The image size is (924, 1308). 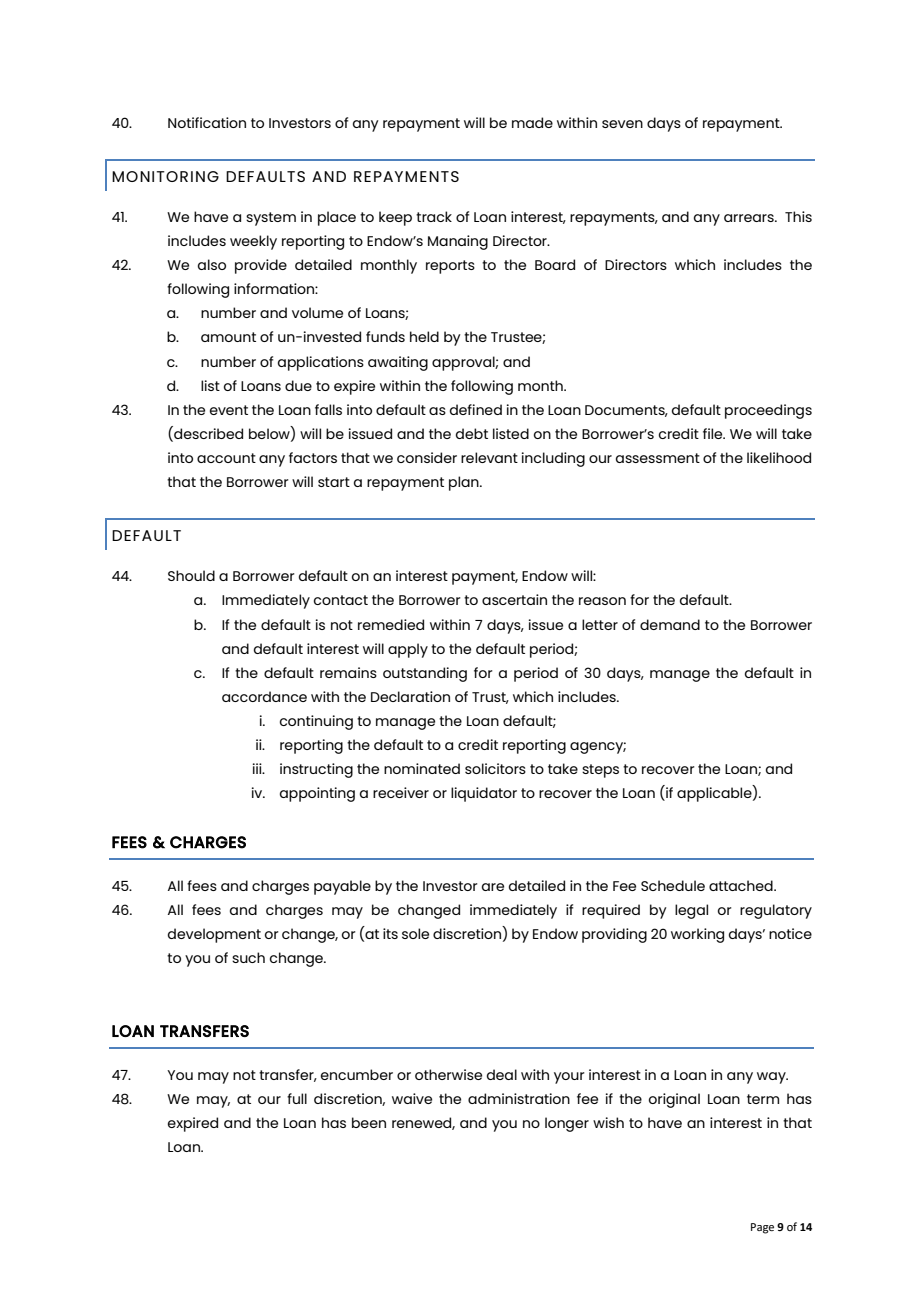 What do you see at coordinates (207, 122) in the document?
I see `Notification` at bounding box center [207, 122].
